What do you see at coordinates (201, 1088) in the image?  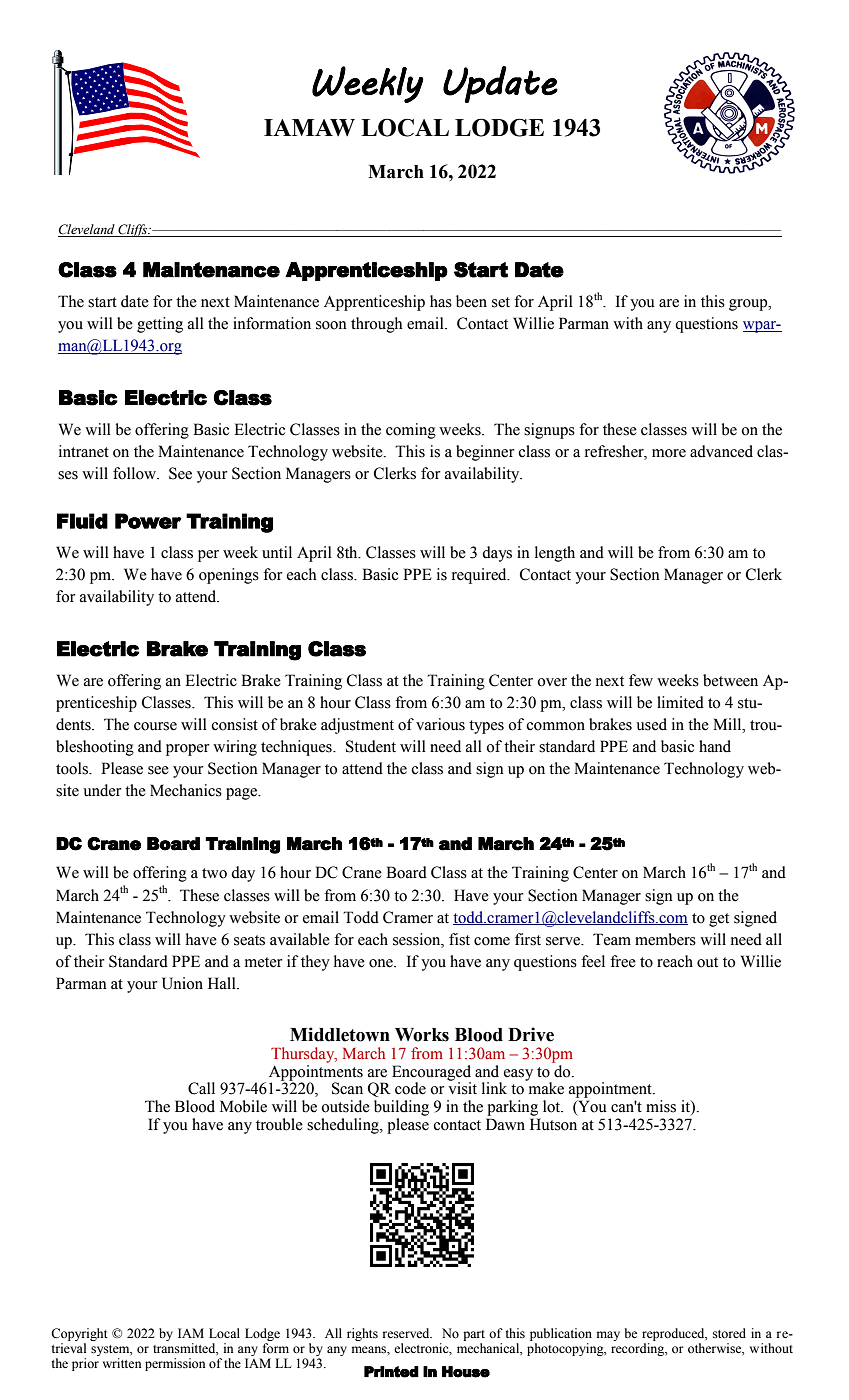 I see `Call` at bounding box center [201, 1088].
